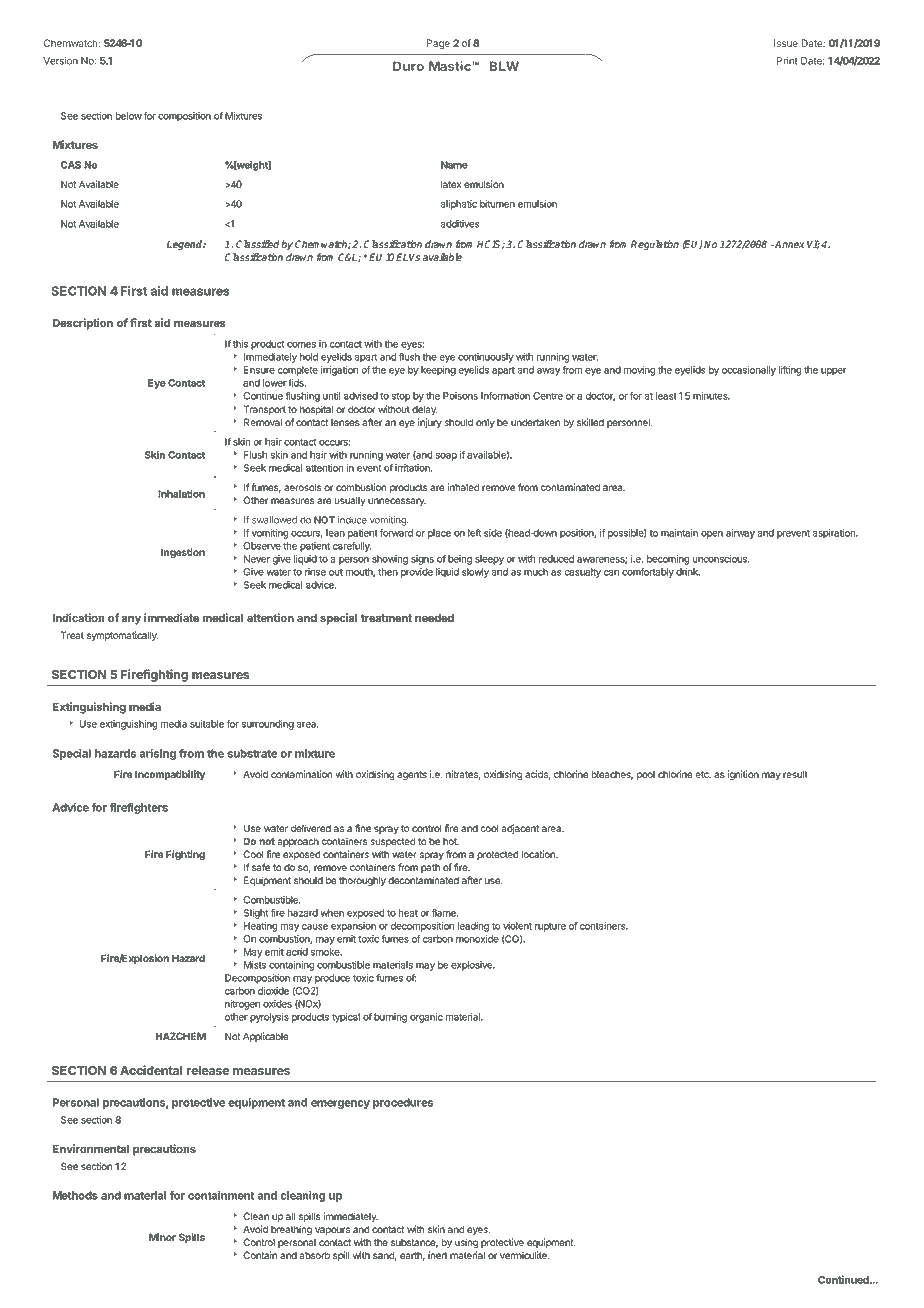 The height and width of the image is (1308, 924). Describe the element at coordinates (162, 1237) in the image. I see `Minor` at that location.
